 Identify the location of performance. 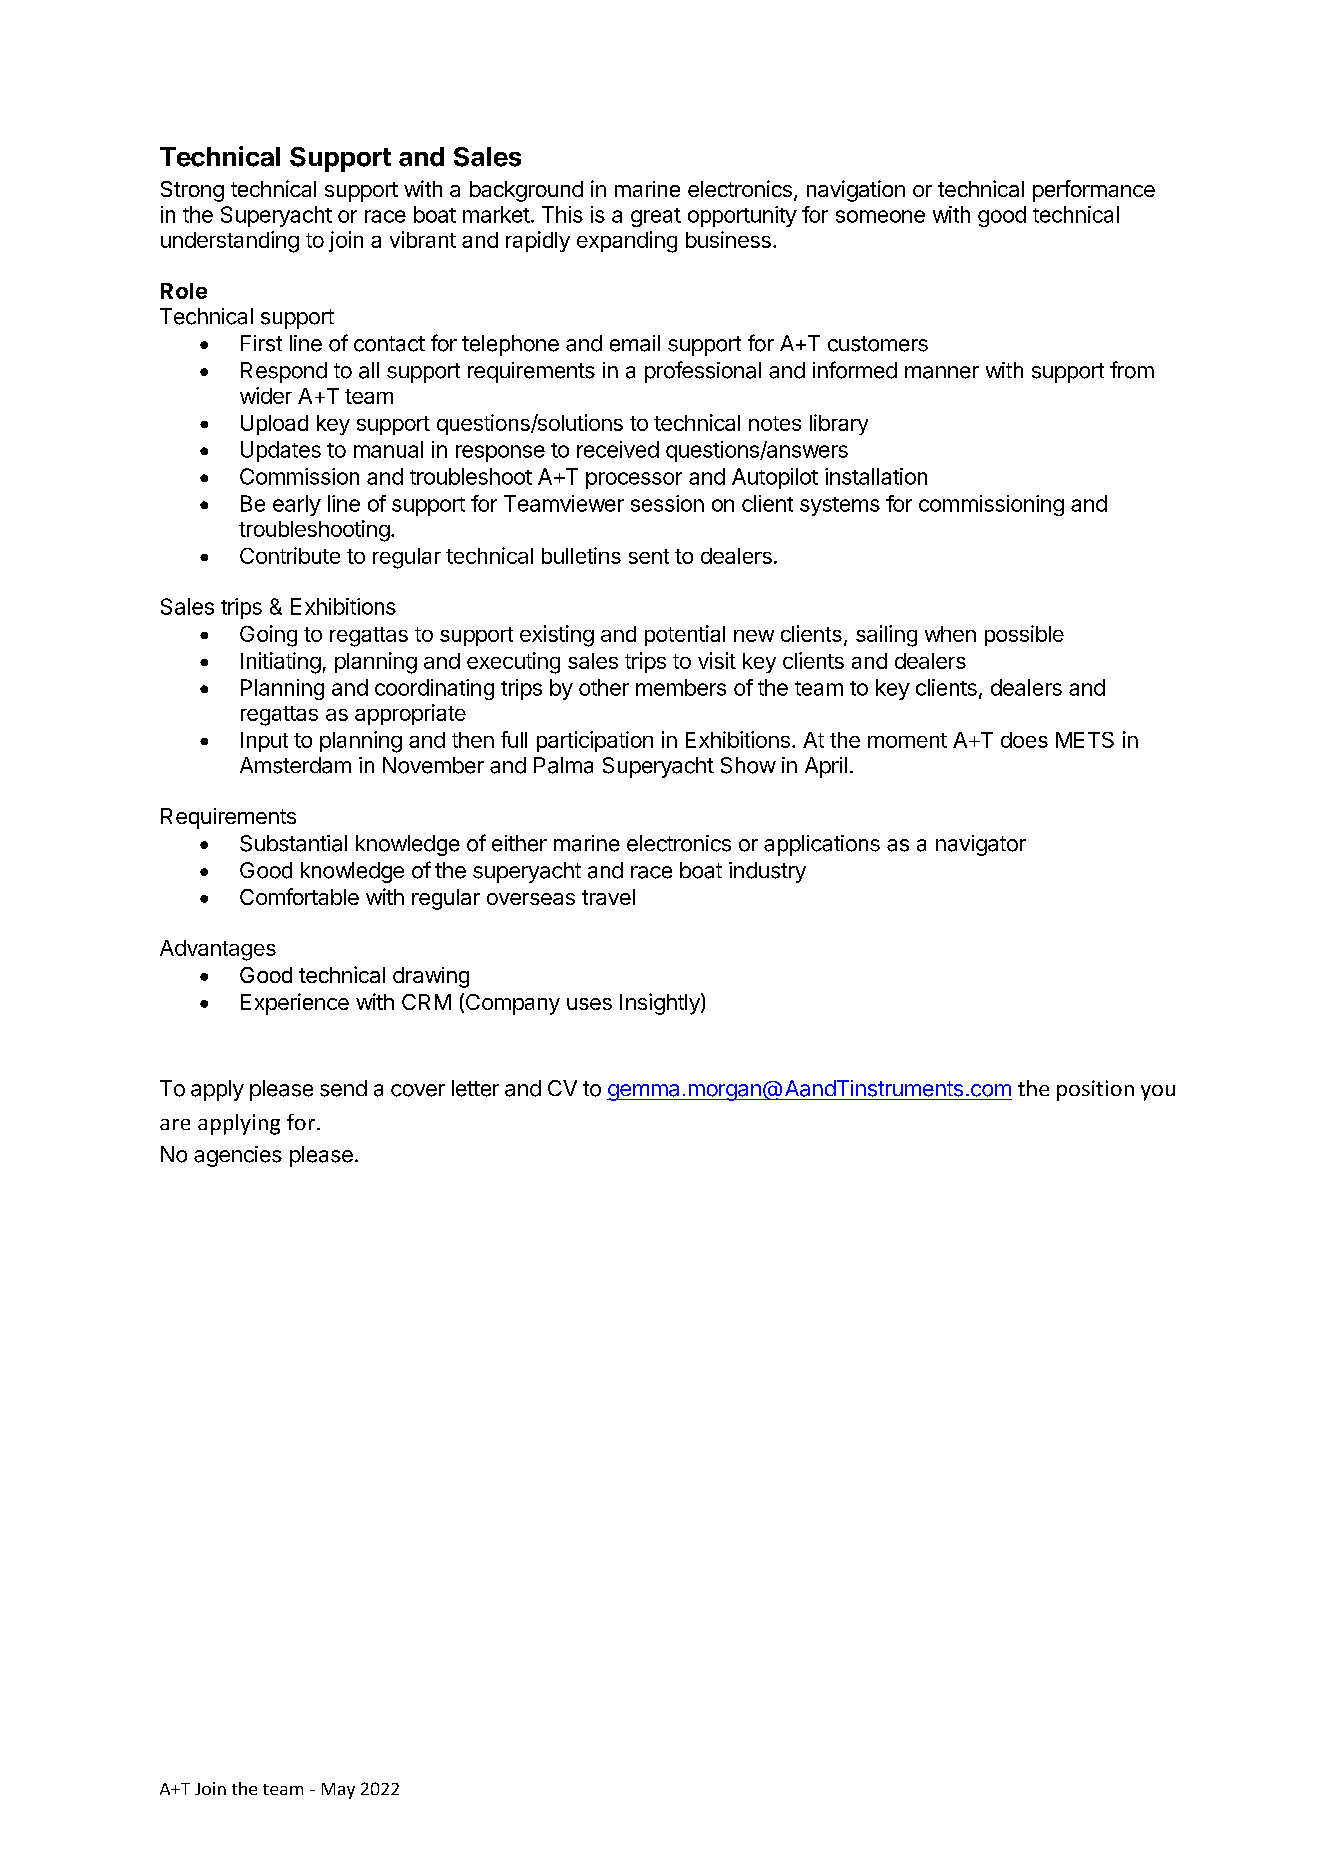
(1094, 191).
